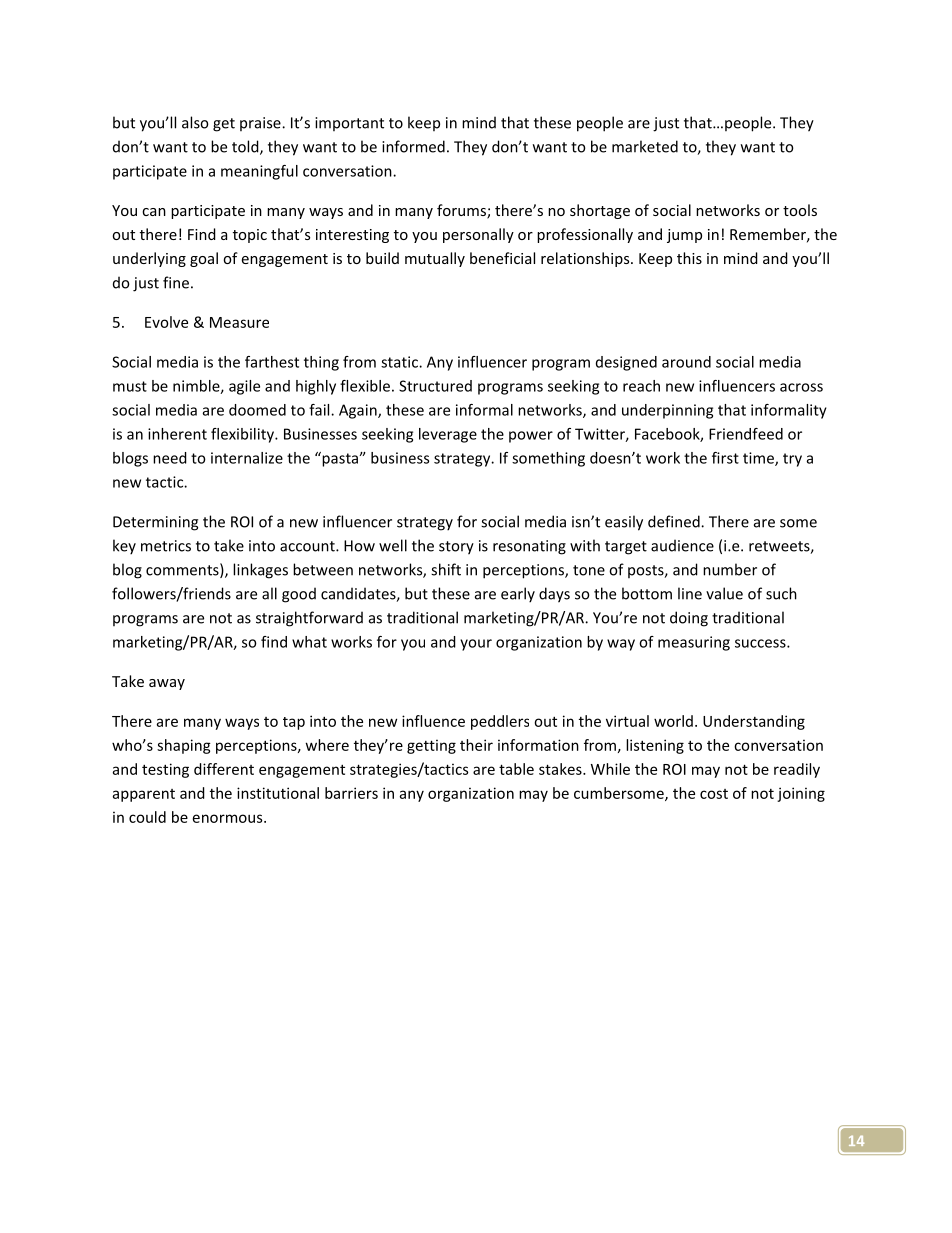 Image resolution: width=952 pixels, height=1233 pixels. What do you see at coordinates (448, 435) in the document?
I see `leverage` at bounding box center [448, 435].
